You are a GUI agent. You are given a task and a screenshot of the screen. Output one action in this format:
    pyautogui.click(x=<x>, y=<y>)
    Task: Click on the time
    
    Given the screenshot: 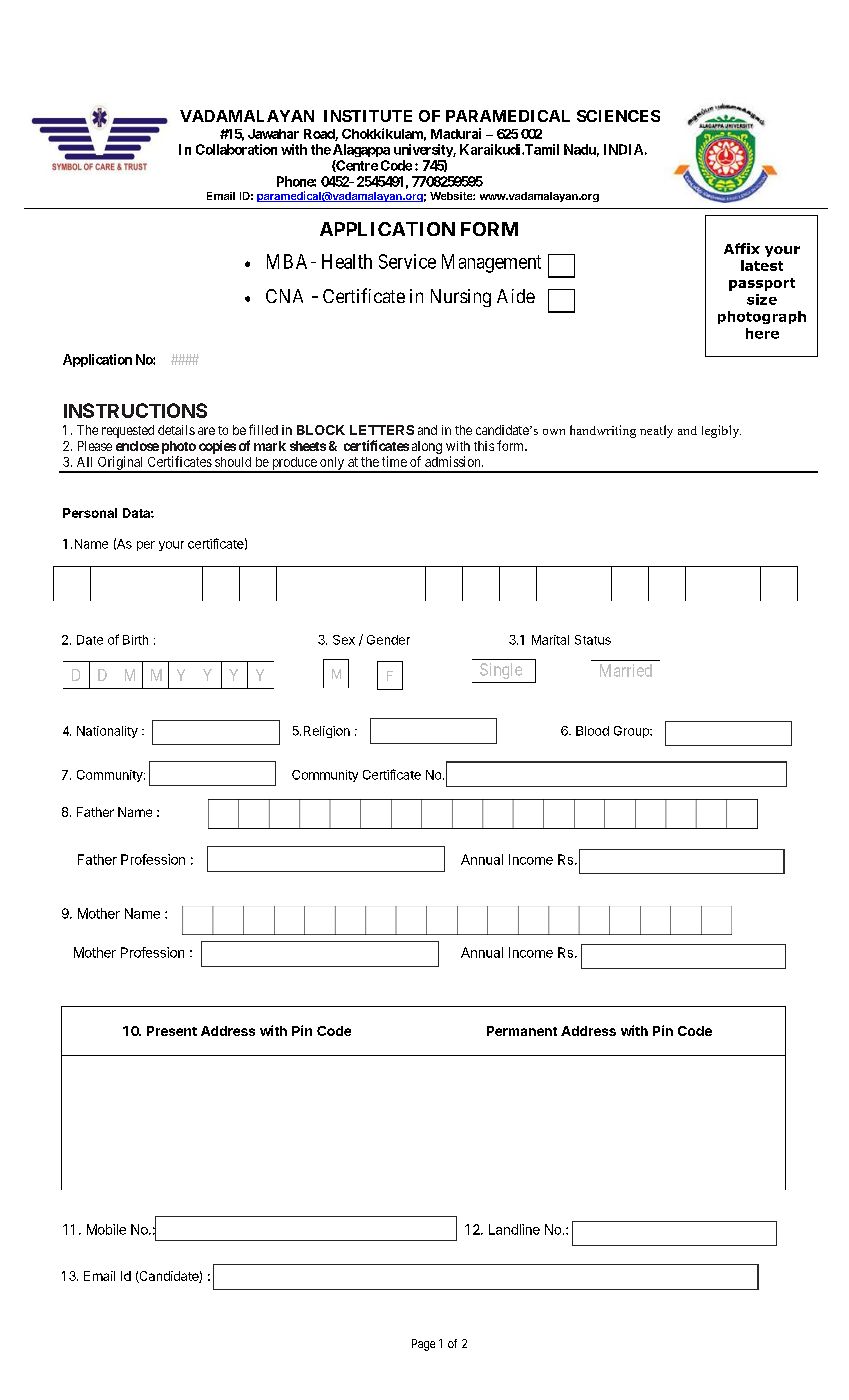 What is the action you would take?
    pyautogui.click(x=394, y=461)
